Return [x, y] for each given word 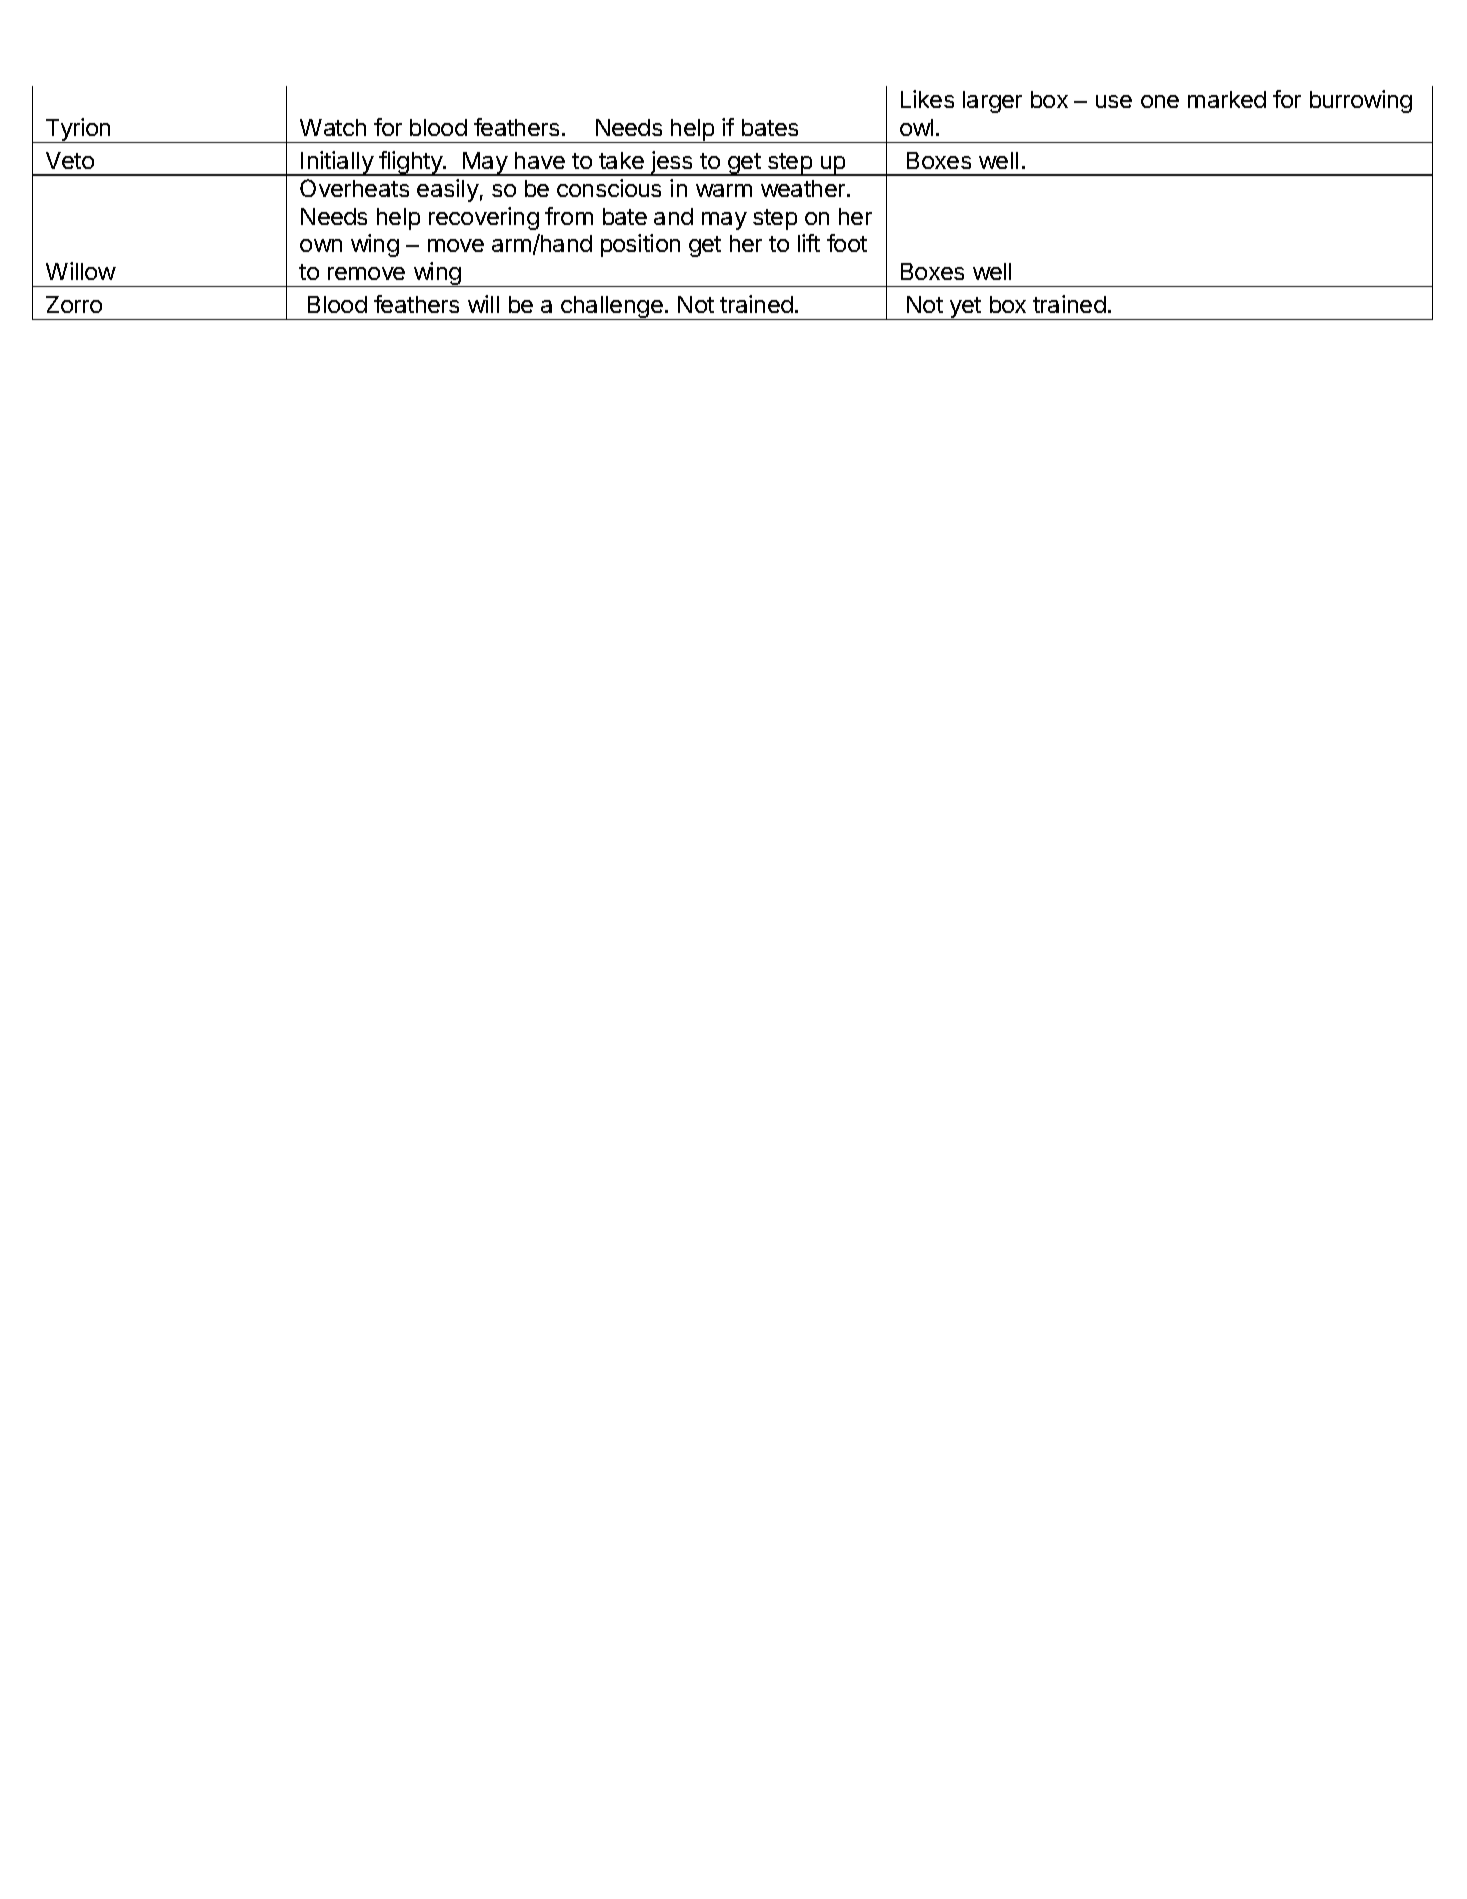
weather [804, 188]
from [569, 216]
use [1114, 101]
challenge [612, 308]
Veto [70, 160]
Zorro [74, 304]
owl [916, 127]
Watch [333, 127]
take [621, 160]
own [321, 245]
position [640, 245]
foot [847, 243]
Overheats [354, 188]
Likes [927, 99]
